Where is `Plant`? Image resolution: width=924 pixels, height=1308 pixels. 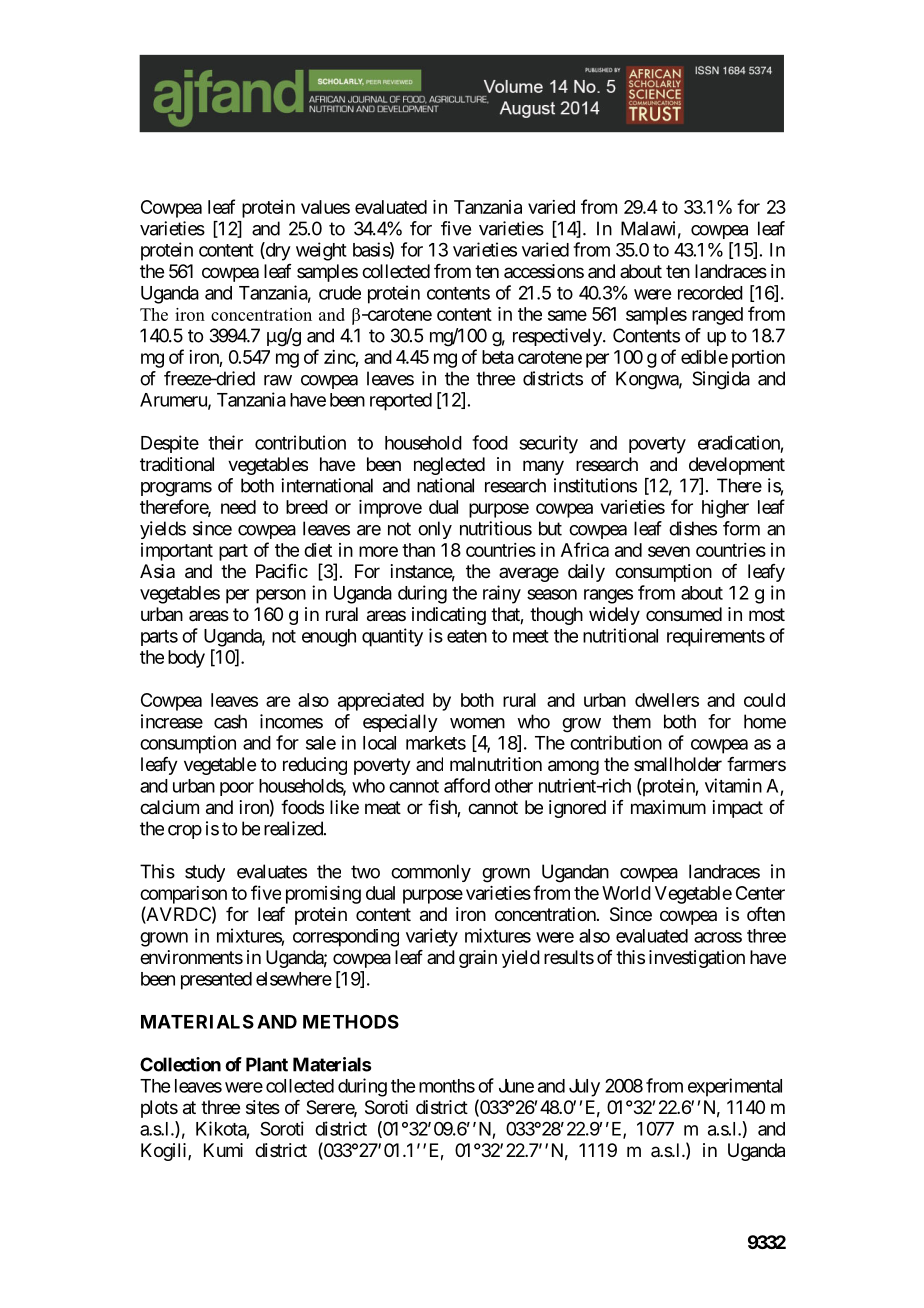
Plant is located at coordinates (267, 1064).
